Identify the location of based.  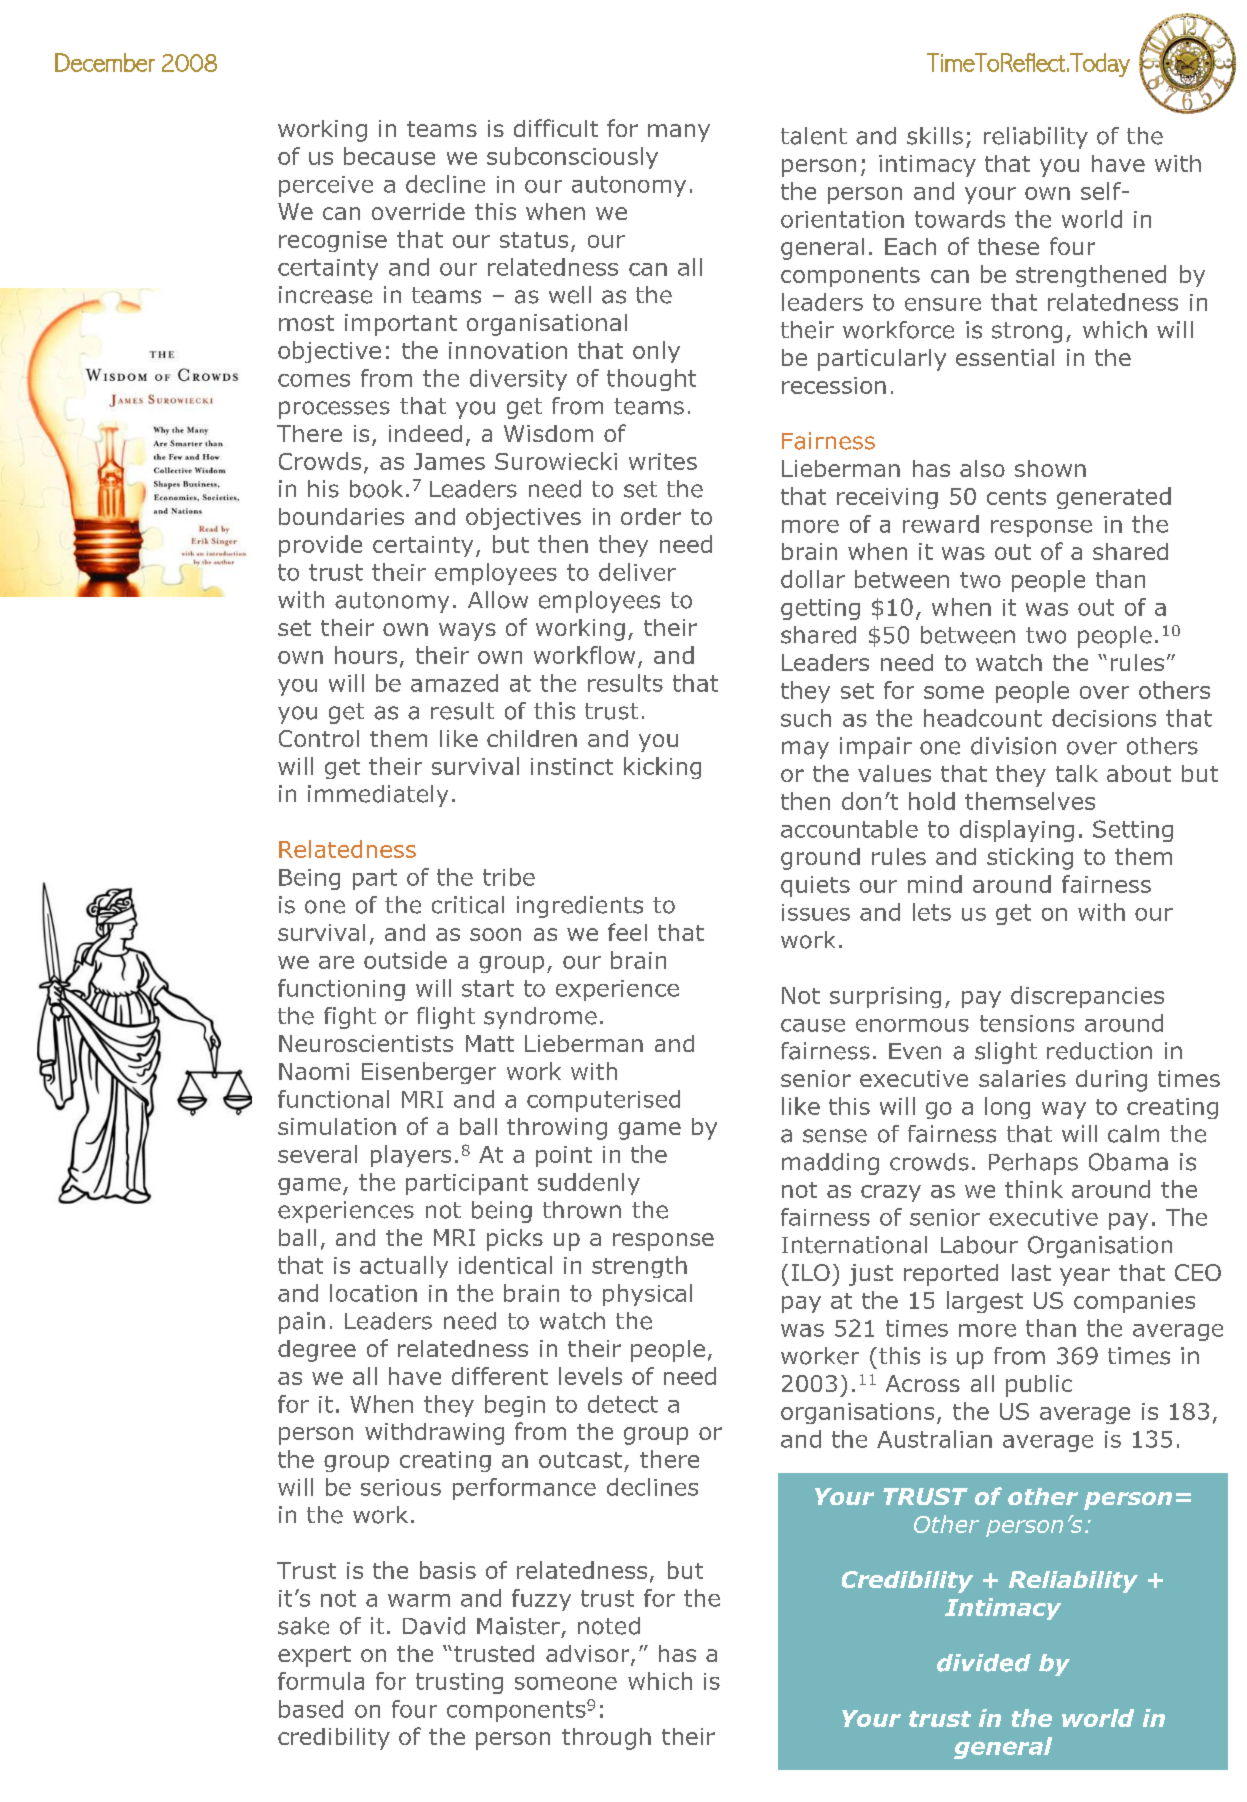
(311, 1709).
